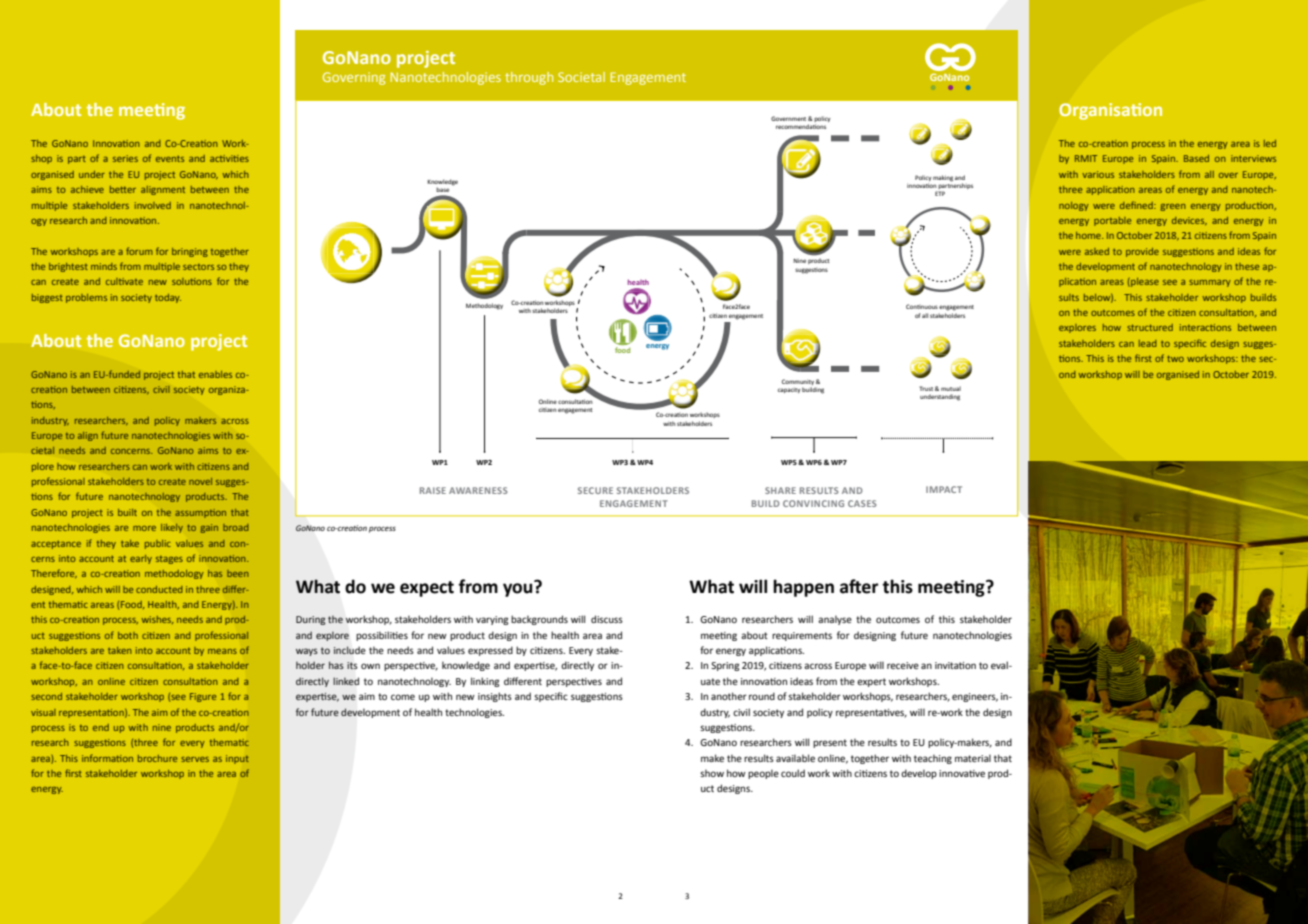  What do you see at coordinates (595, 490) in the document?
I see `SECURE` at bounding box center [595, 490].
